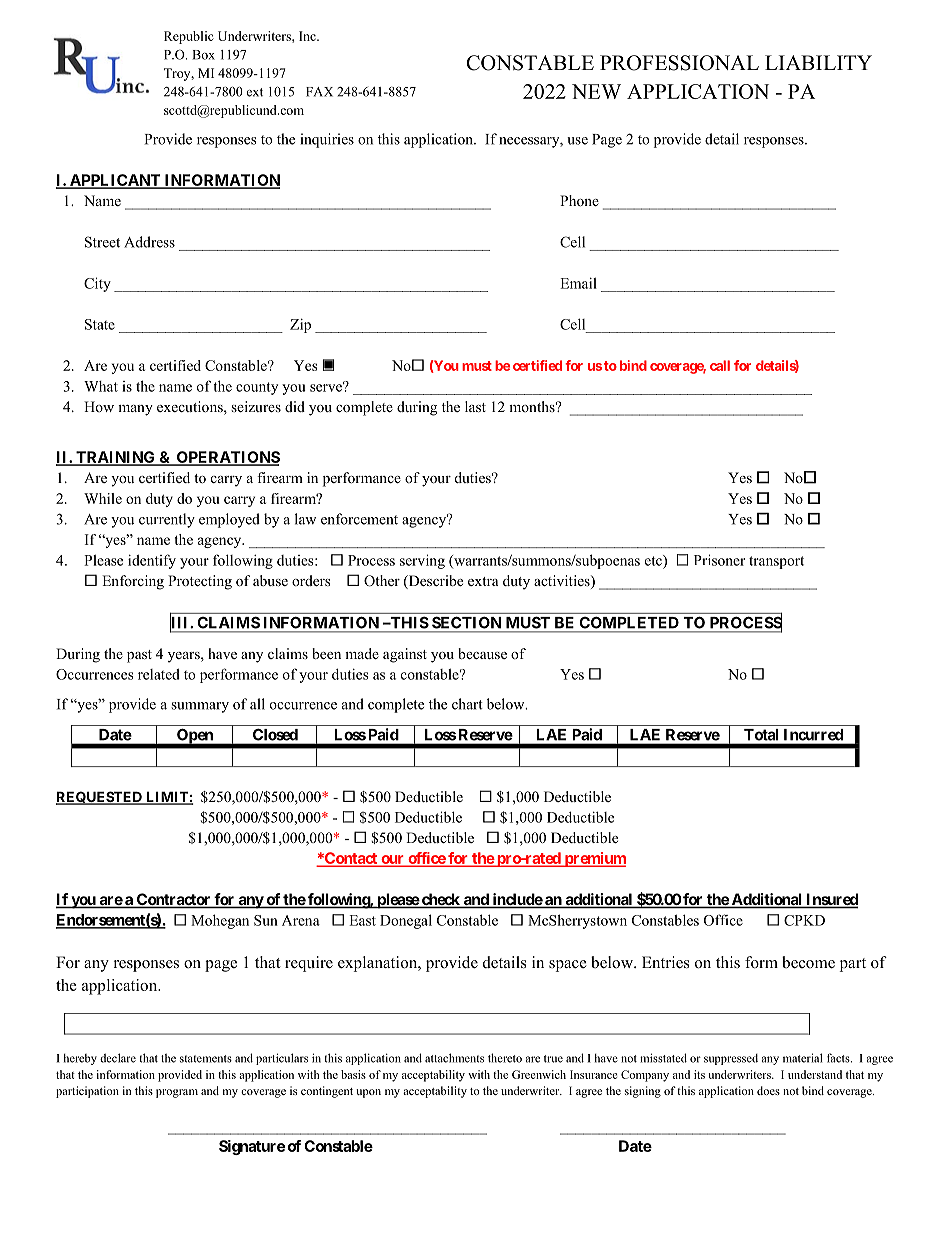  What do you see at coordinates (454, 1058) in the image?
I see `attachments` at bounding box center [454, 1058].
